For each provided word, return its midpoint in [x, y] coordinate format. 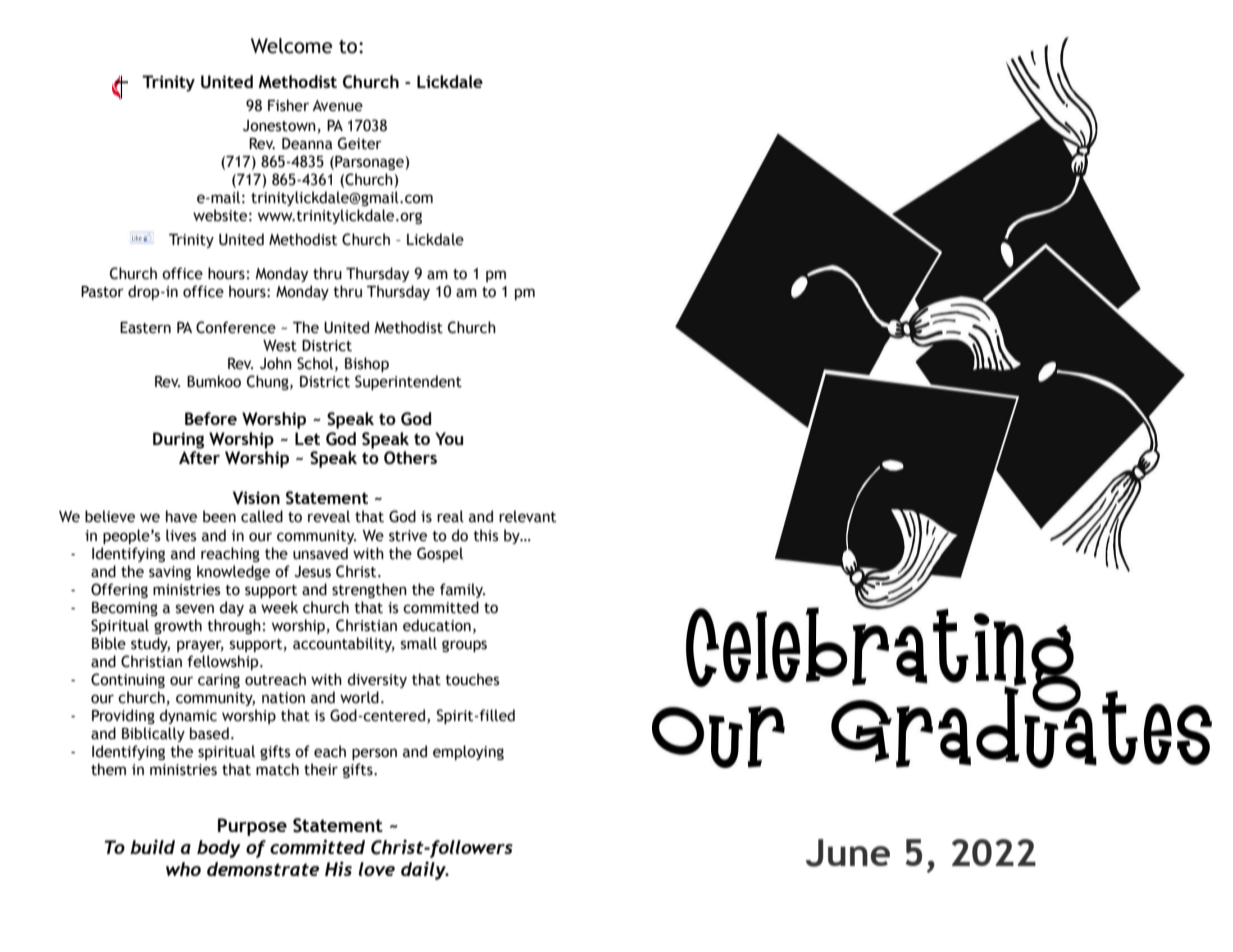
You [449, 438]
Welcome [291, 46]
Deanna [307, 144]
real [450, 516]
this [485, 535]
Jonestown [279, 126]
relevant [527, 516]
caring [219, 681]
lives [181, 535]
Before [211, 418]
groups [464, 646]
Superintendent [408, 382]
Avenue [337, 106]
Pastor [102, 292]
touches [472, 679]
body [219, 849]
